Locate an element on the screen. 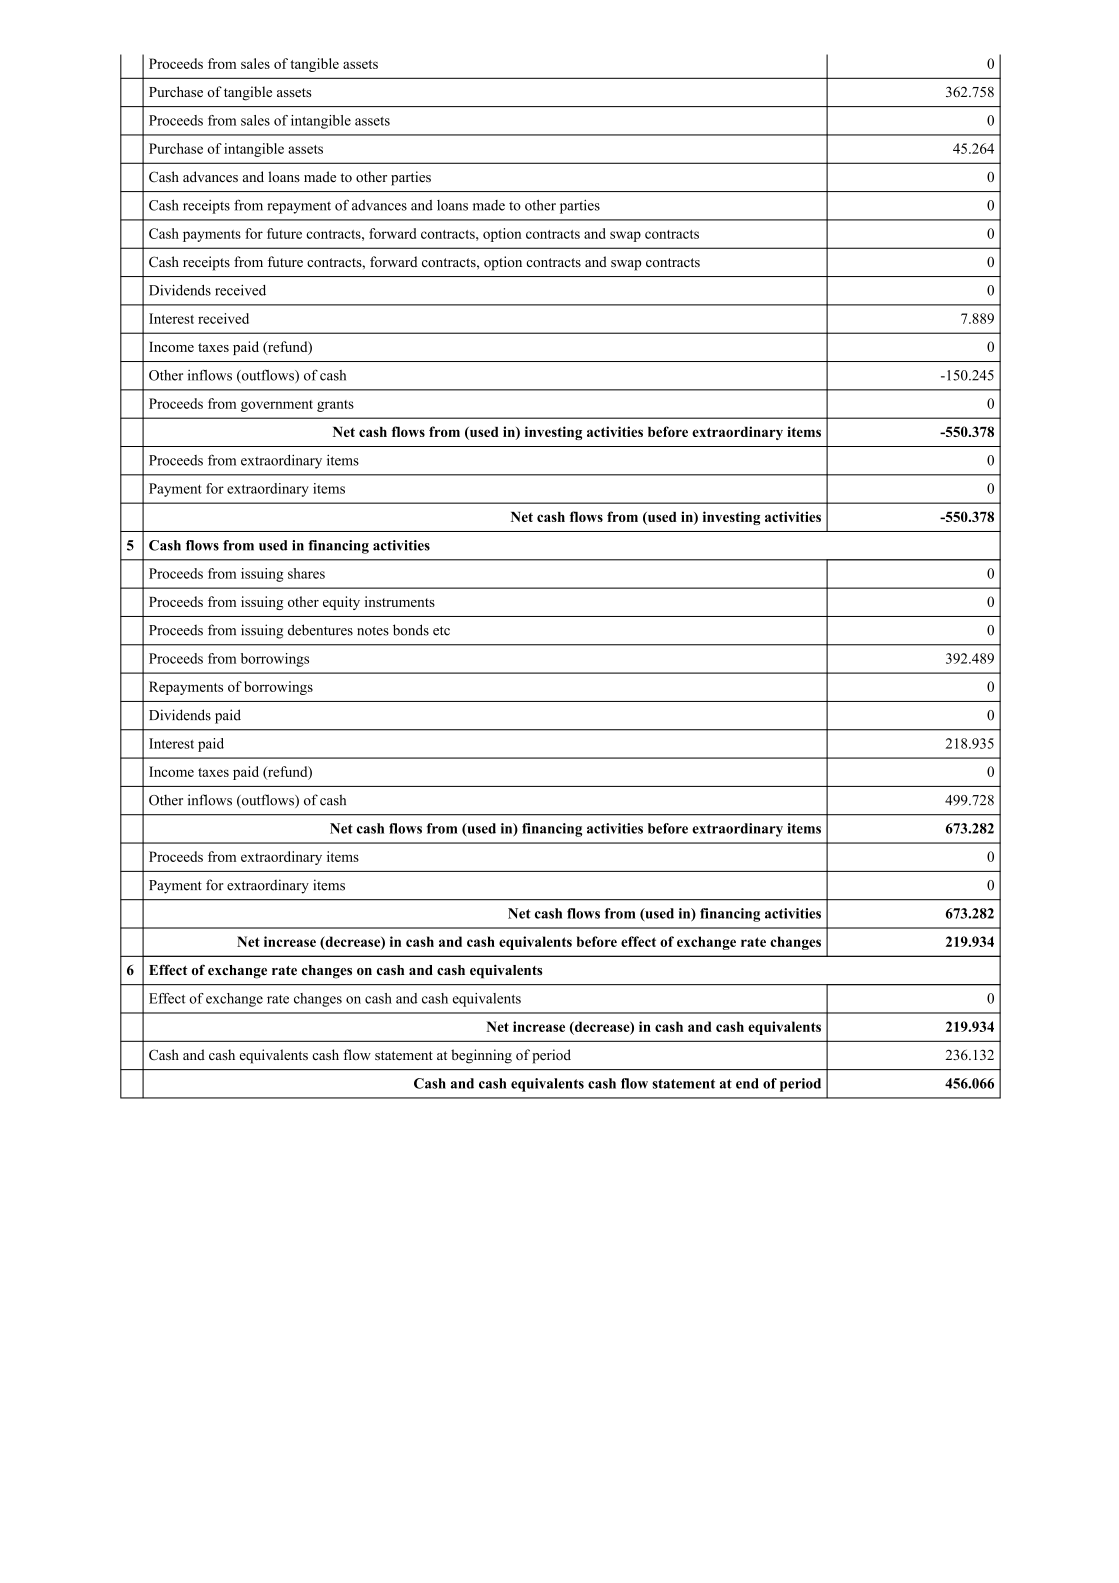  debentures is located at coordinates (320, 630).
